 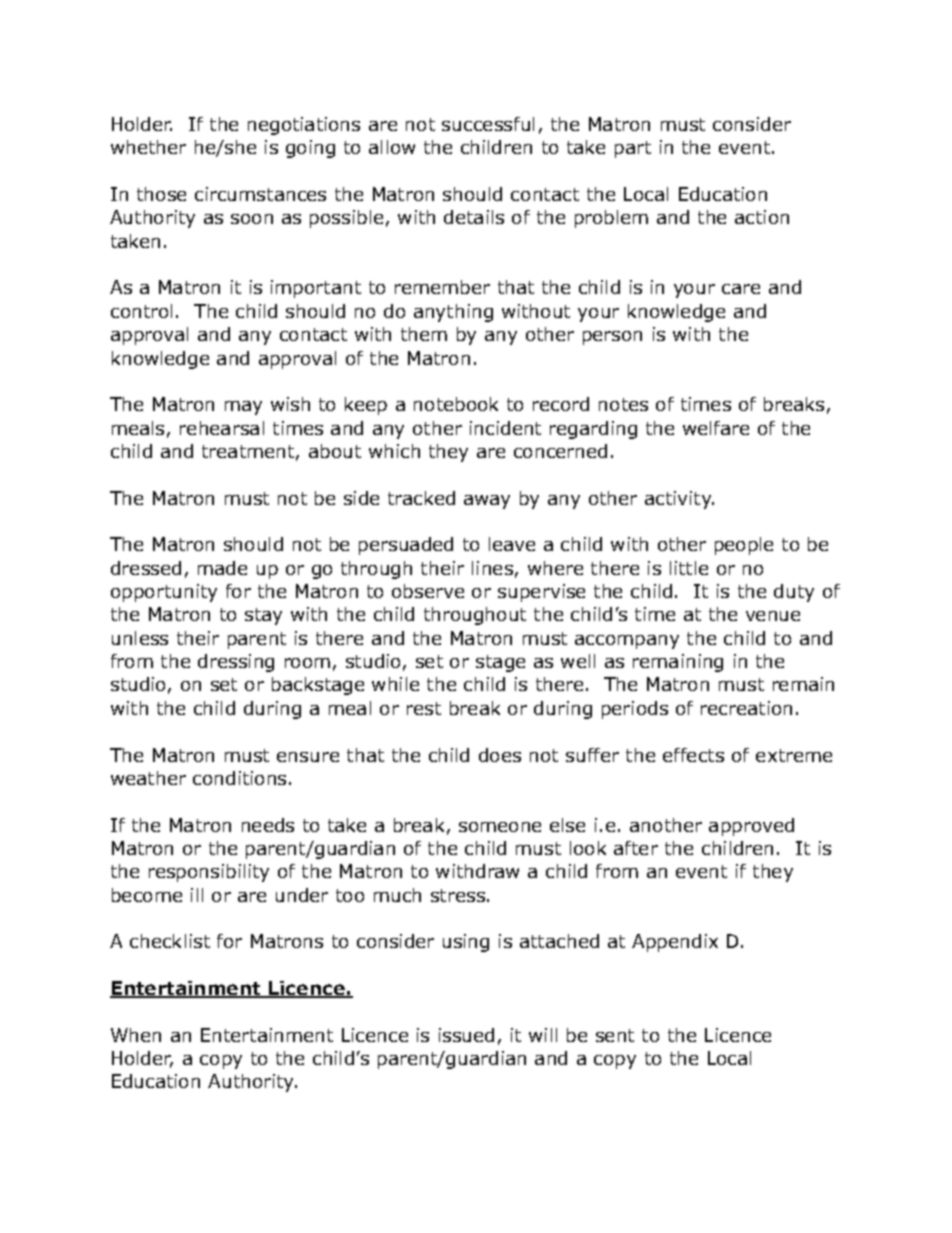 I want to click on conditions, so click(x=239, y=778).
